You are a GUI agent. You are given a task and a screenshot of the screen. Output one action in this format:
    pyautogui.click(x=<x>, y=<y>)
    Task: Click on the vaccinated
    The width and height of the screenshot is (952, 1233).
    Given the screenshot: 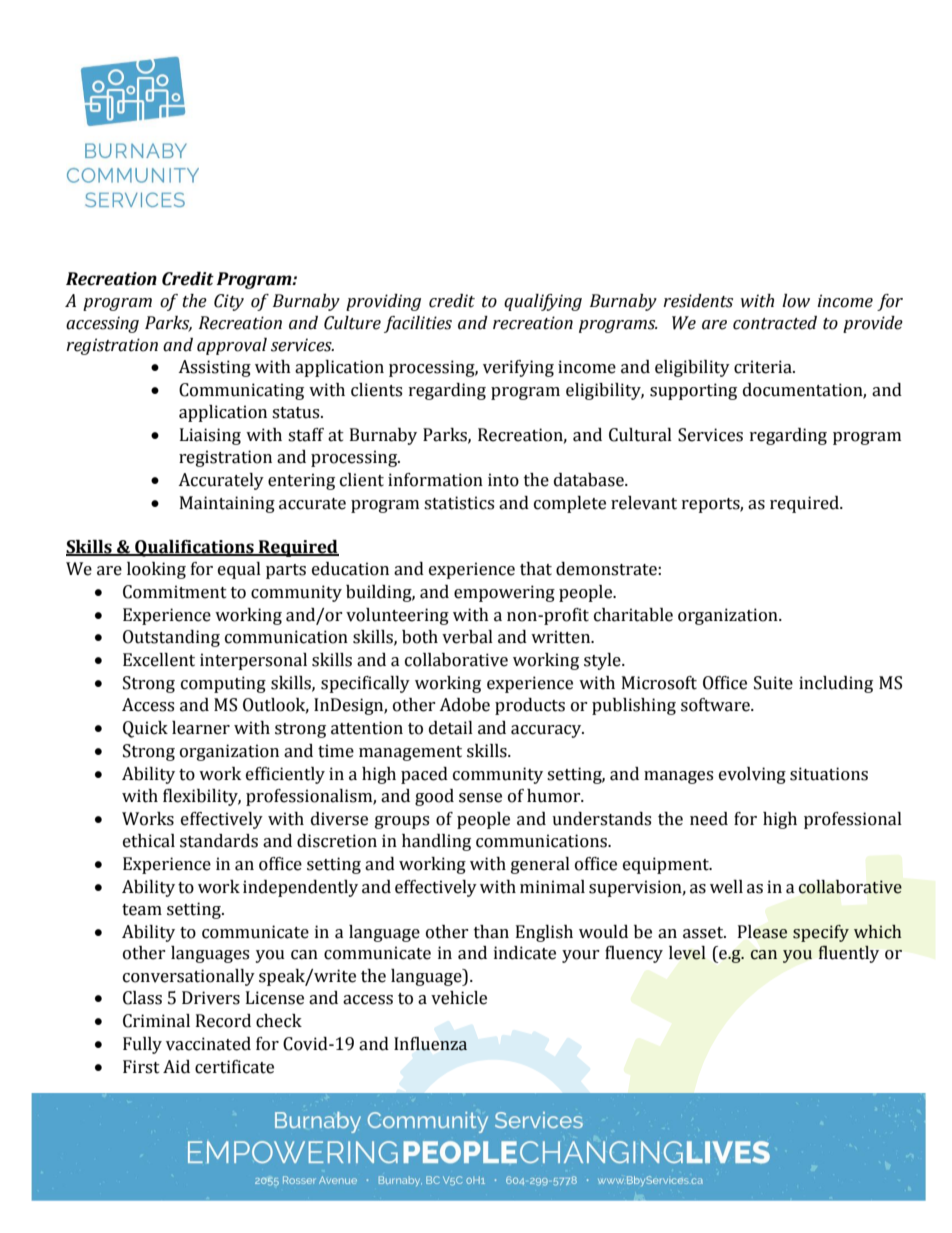 What is the action you would take?
    pyautogui.click(x=208, y=1044)
